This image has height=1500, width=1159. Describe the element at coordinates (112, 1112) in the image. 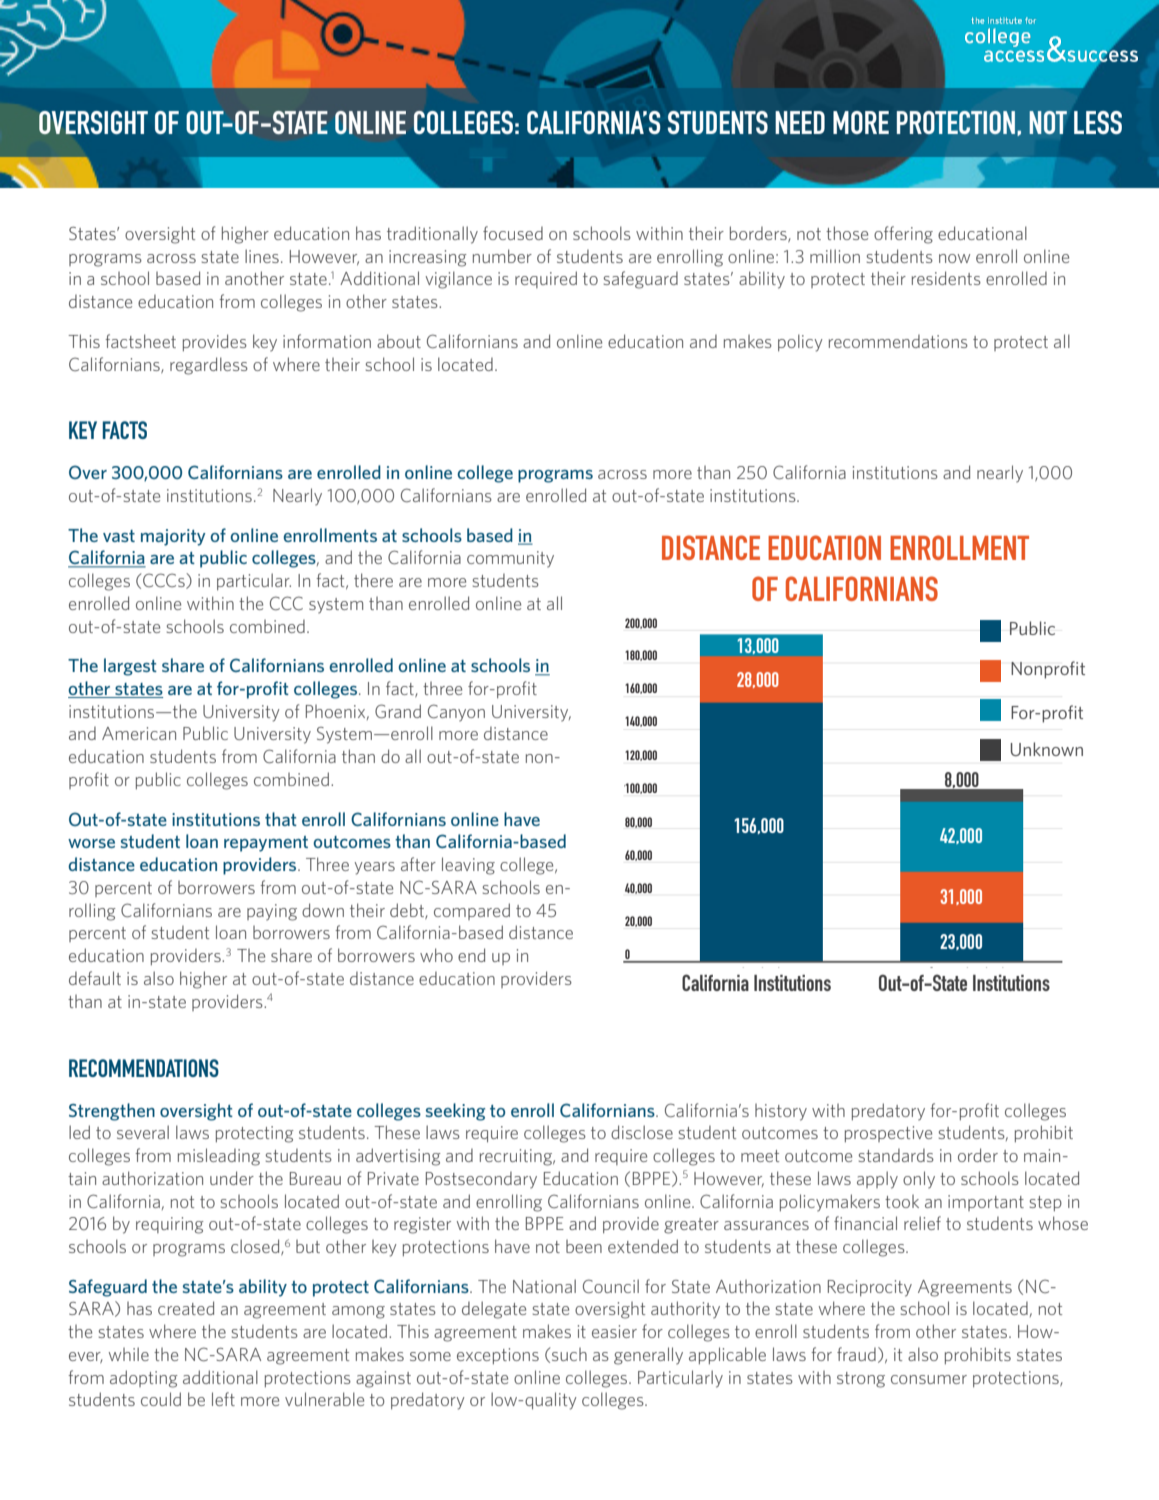

I see `Strengthen` at that location.
